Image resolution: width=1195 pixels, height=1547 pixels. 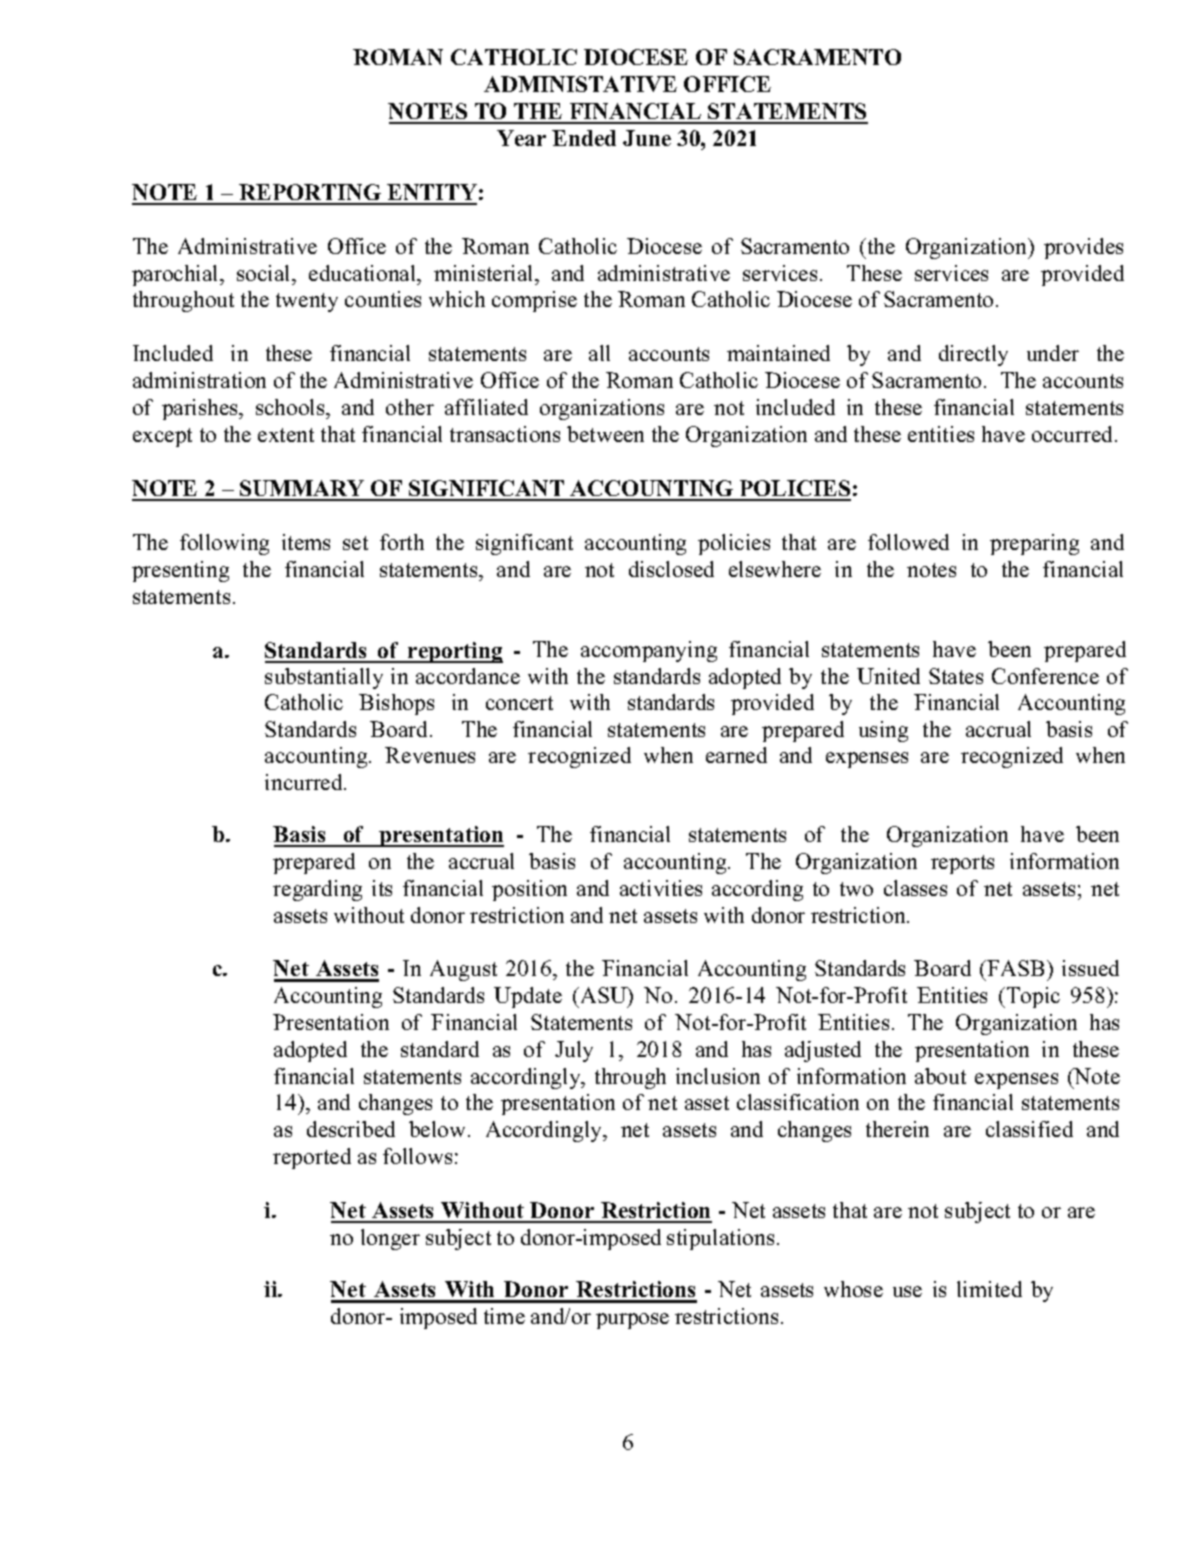 I want to click on longer, so click(x=390, y=1239).
